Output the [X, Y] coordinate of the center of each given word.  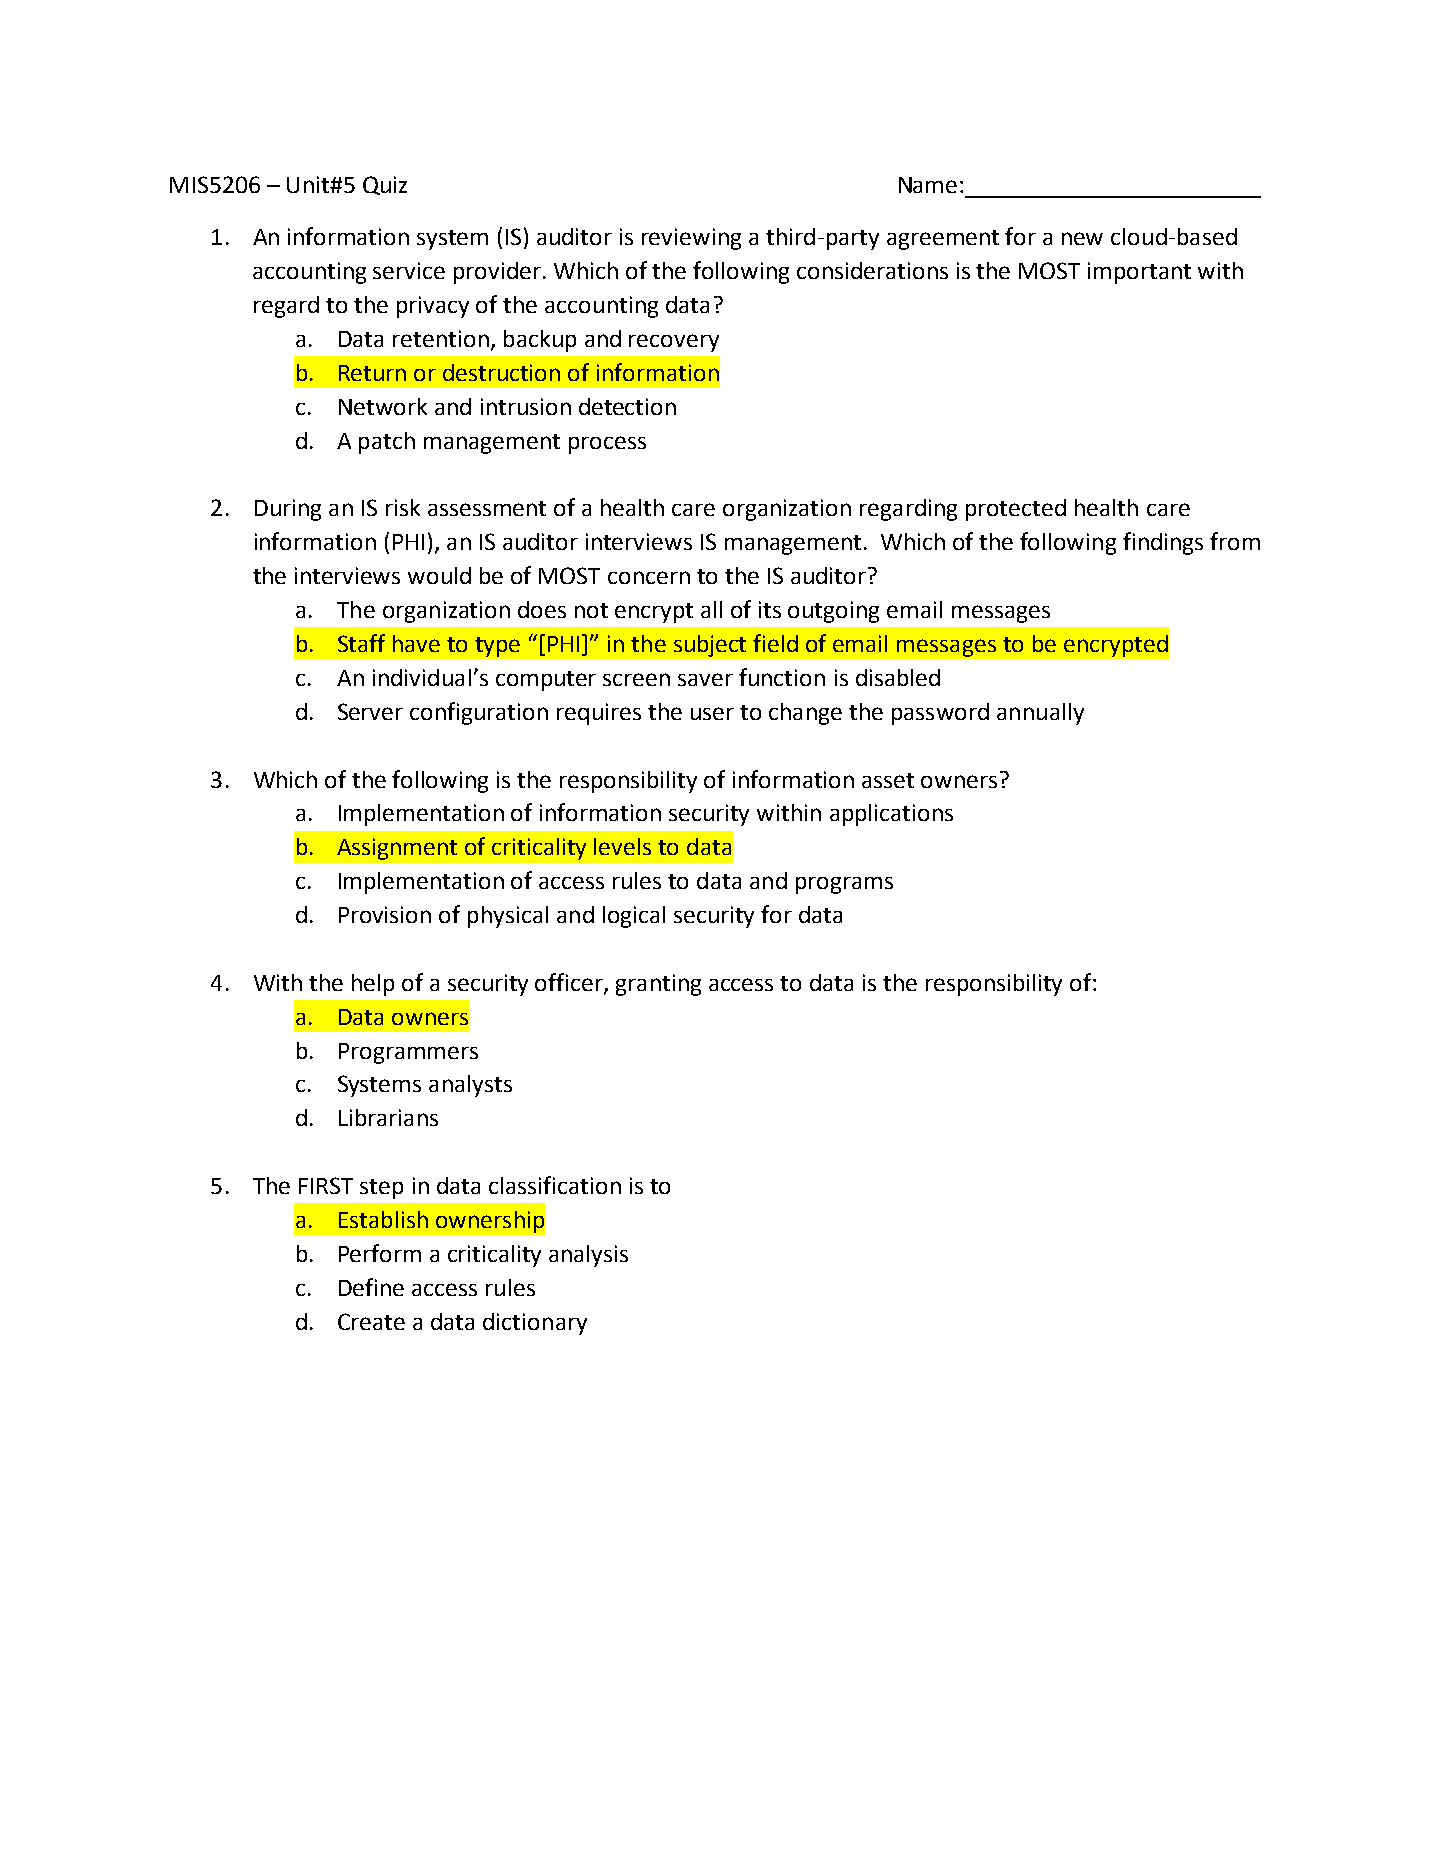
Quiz [385, 185]
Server [370, 711]
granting [658, 985]
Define [371, 1287]
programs [844, 885]
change [805, 714]
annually [1040, 714]
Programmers [408, 1053]
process [607, 445]
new [1082, 238]
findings [1163, 543]
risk [403, 507]
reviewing [691, 239]
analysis [588, 1256]
